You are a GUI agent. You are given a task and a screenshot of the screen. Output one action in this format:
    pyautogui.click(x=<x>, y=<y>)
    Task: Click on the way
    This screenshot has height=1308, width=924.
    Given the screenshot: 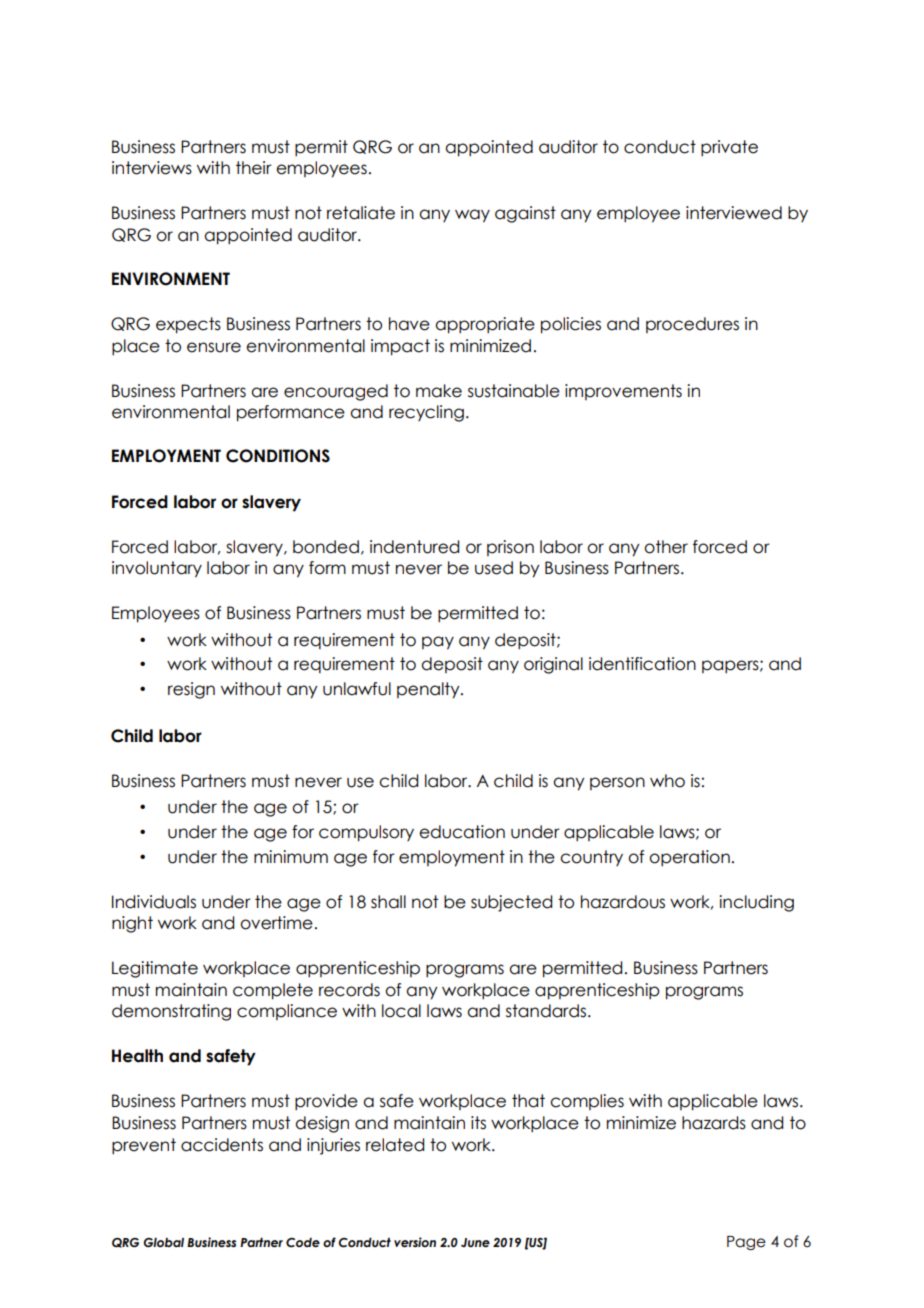 What is the action you would take?
    pyautogui.click(x=472, y=216)
